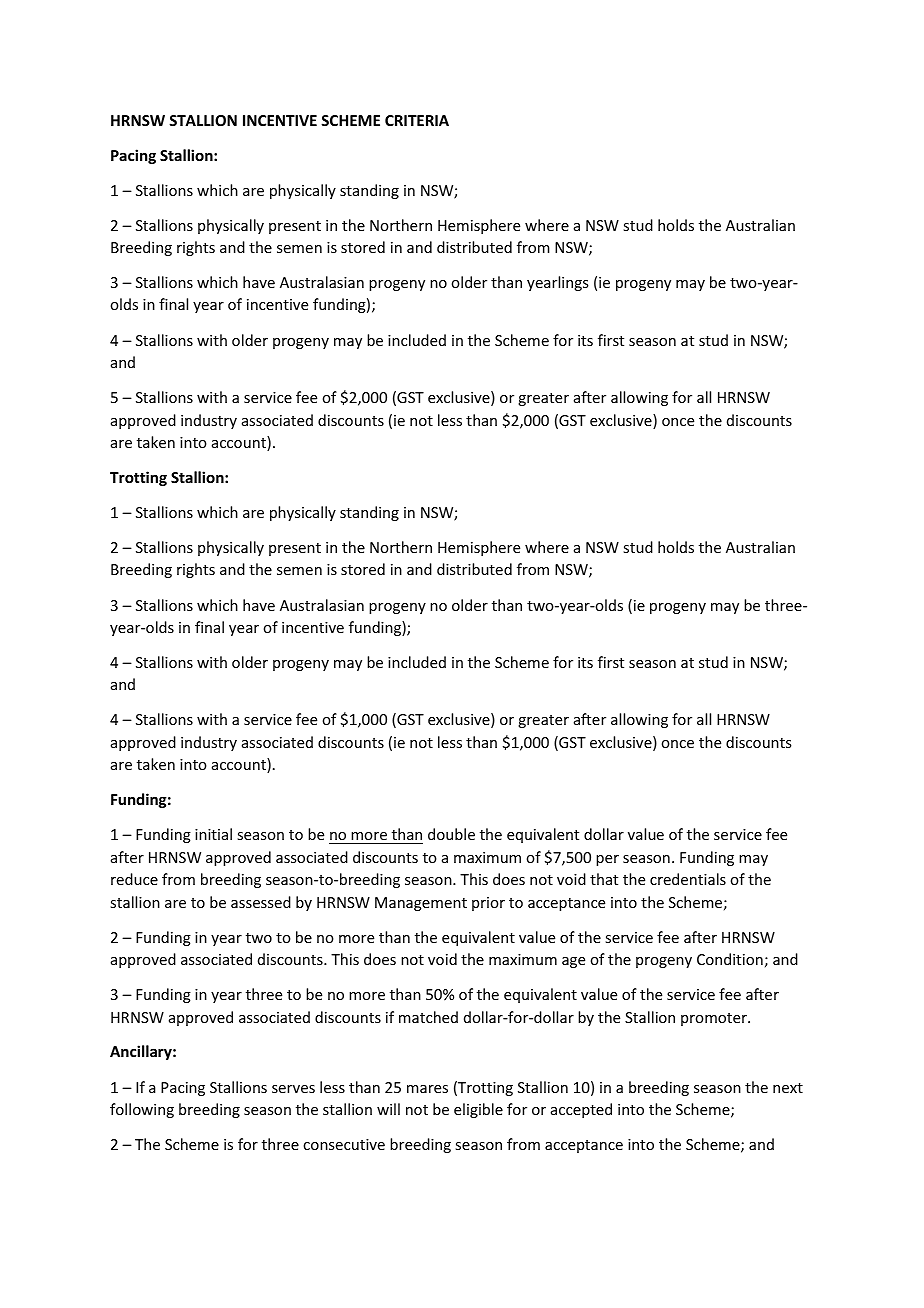 The width and height of the screenshot is (924, 1308). What do you see at coordinates (417, 120) in the screenshot?
I see `CRITERIA` at bounding box center [417, 120].
